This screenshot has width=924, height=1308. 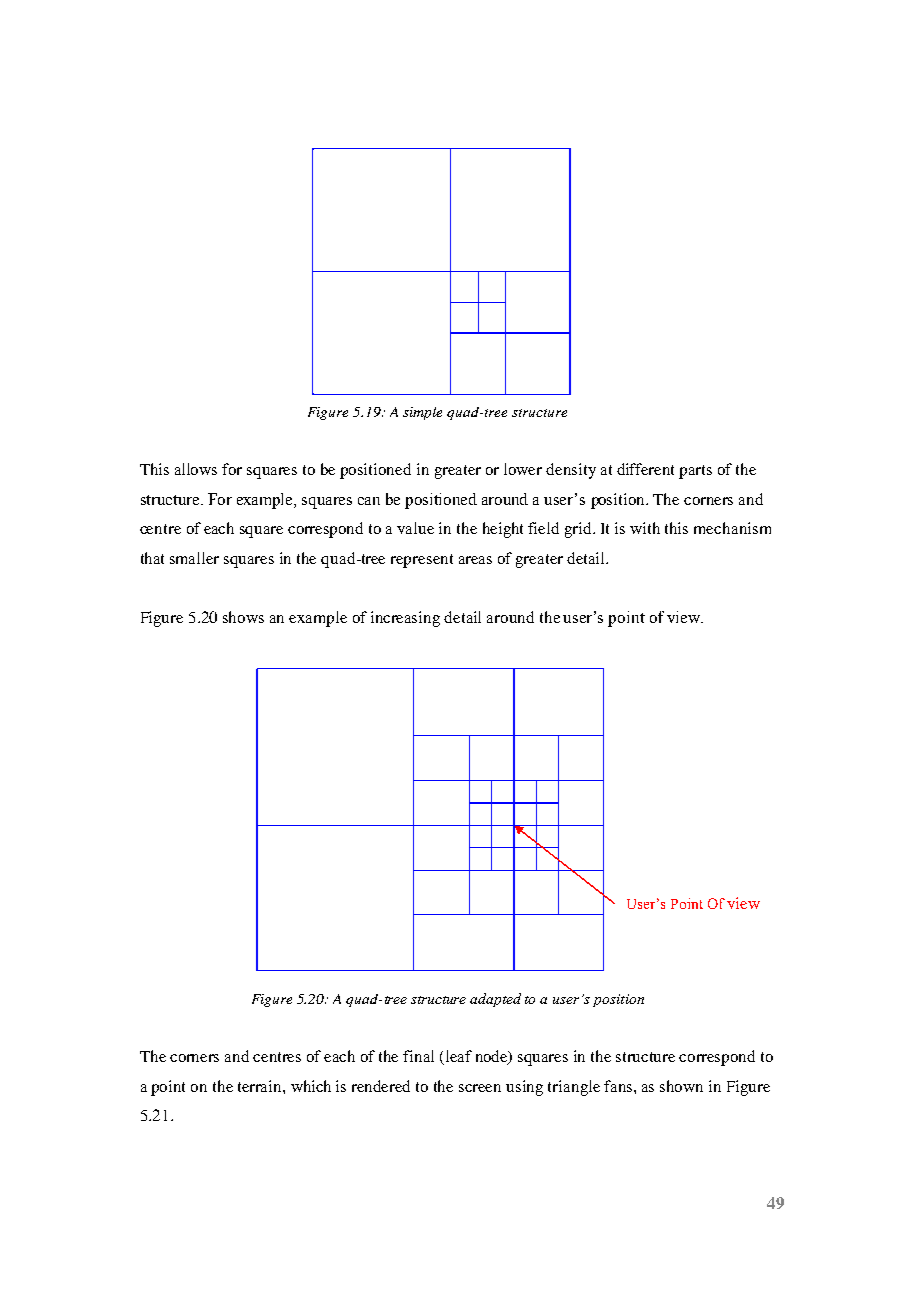 I want to click on shown, so click(x=681, y=1086).
